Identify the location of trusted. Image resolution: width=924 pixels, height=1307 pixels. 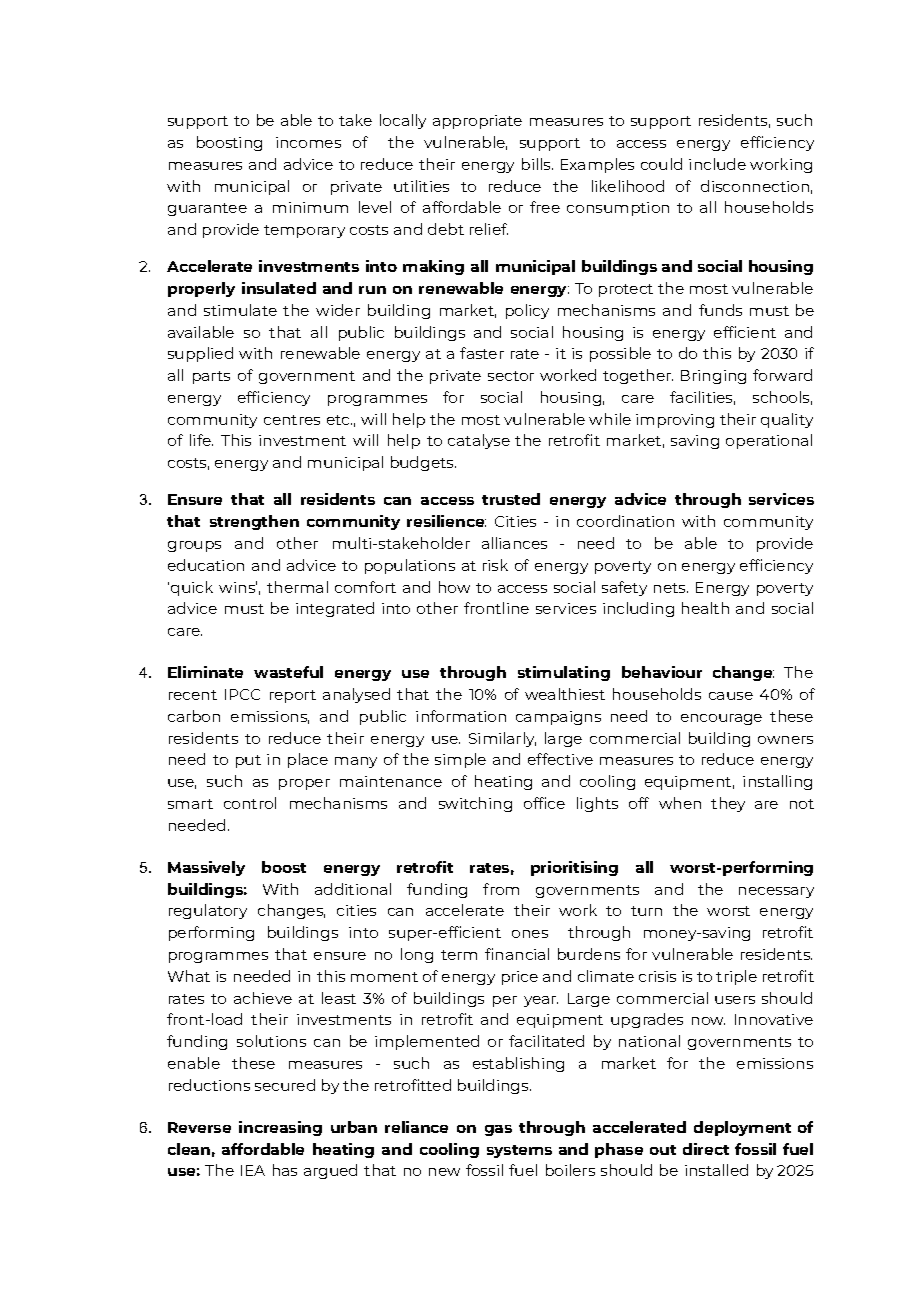
(511, 499).
